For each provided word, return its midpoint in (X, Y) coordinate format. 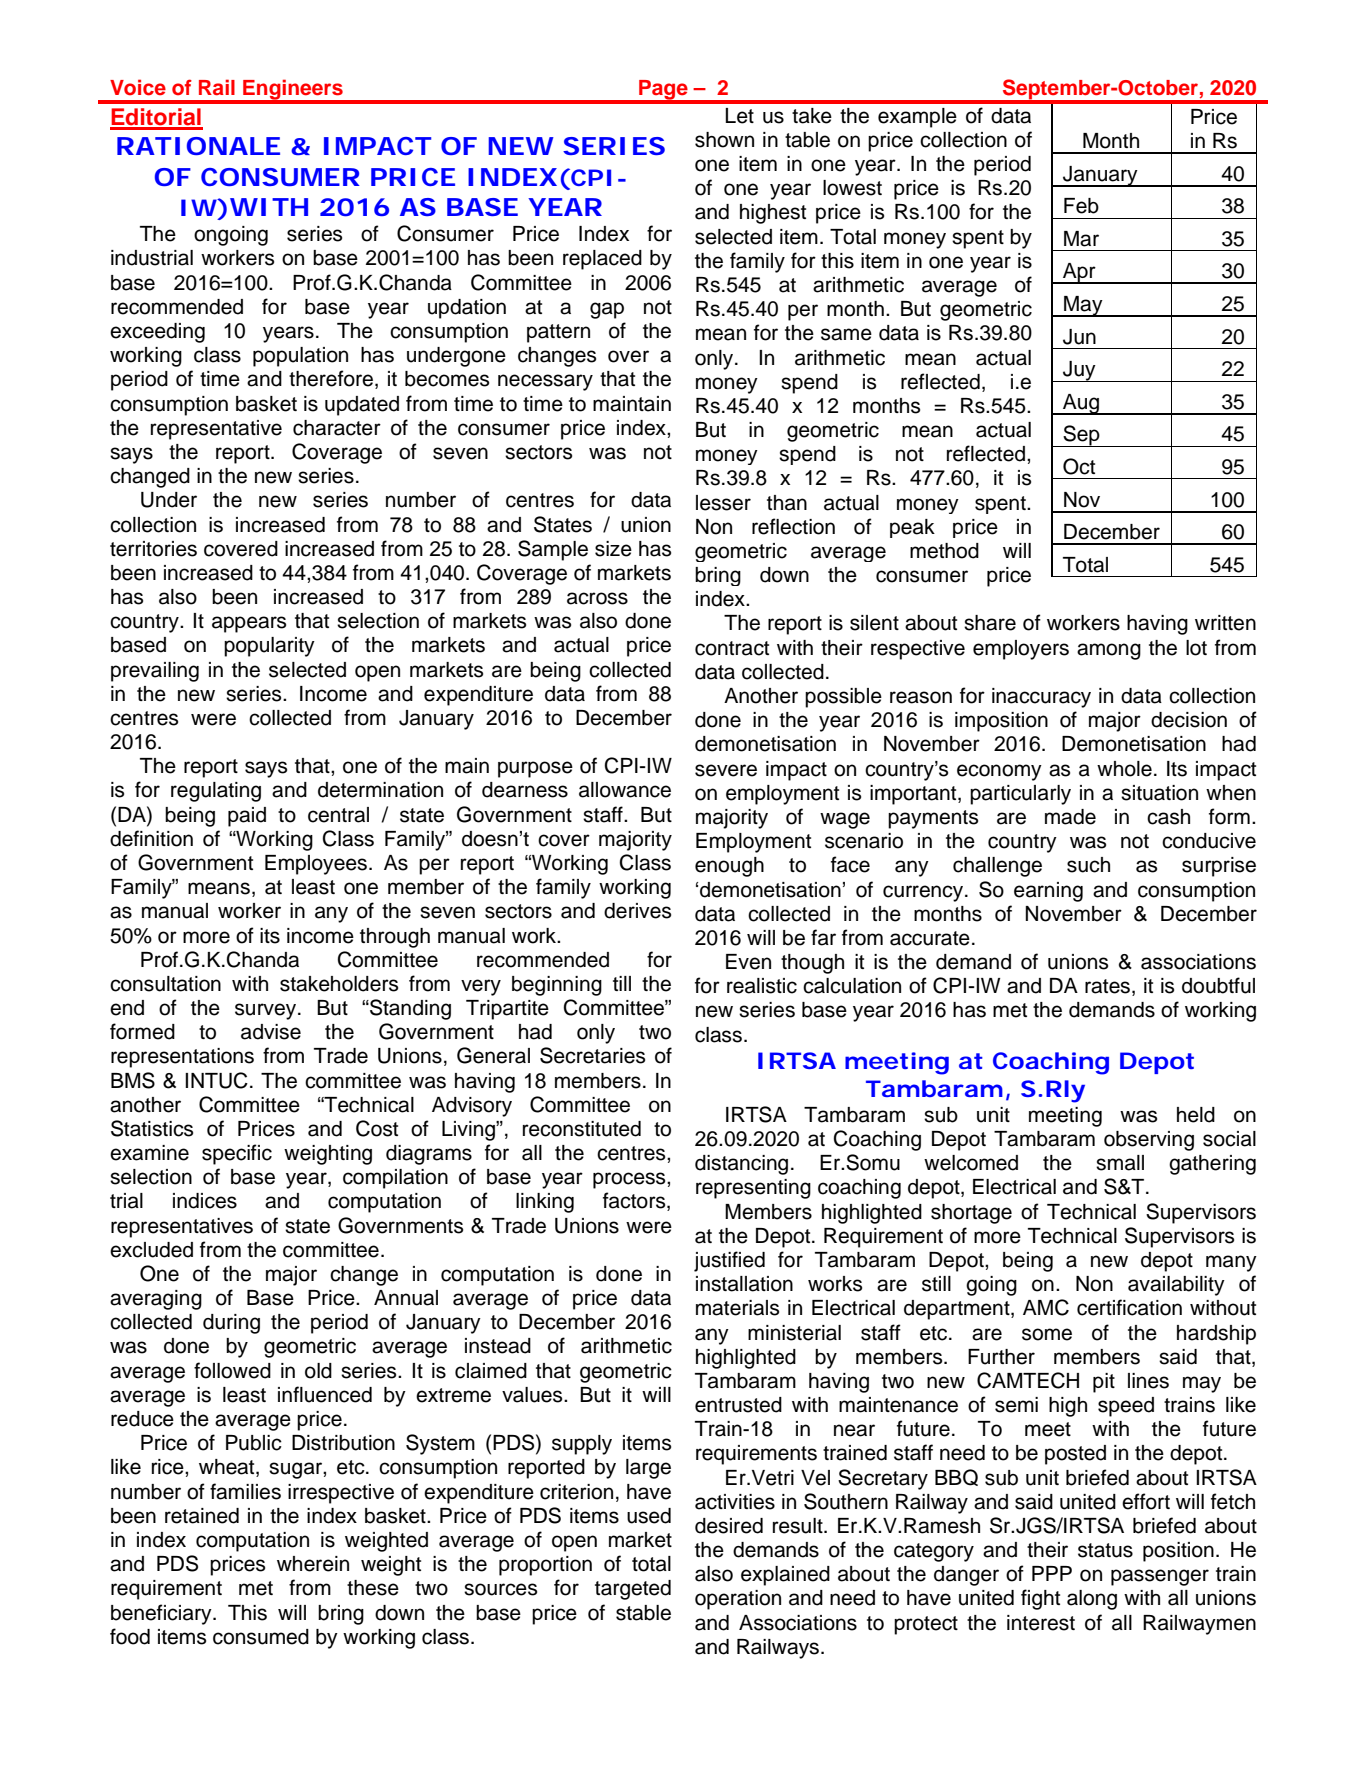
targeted (633, 1590)
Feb (1081, 206)
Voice (138, 87)
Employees (316, 865)
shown (724, 140)
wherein (313, 1564)
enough (729, 867)
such (1088, 865)
